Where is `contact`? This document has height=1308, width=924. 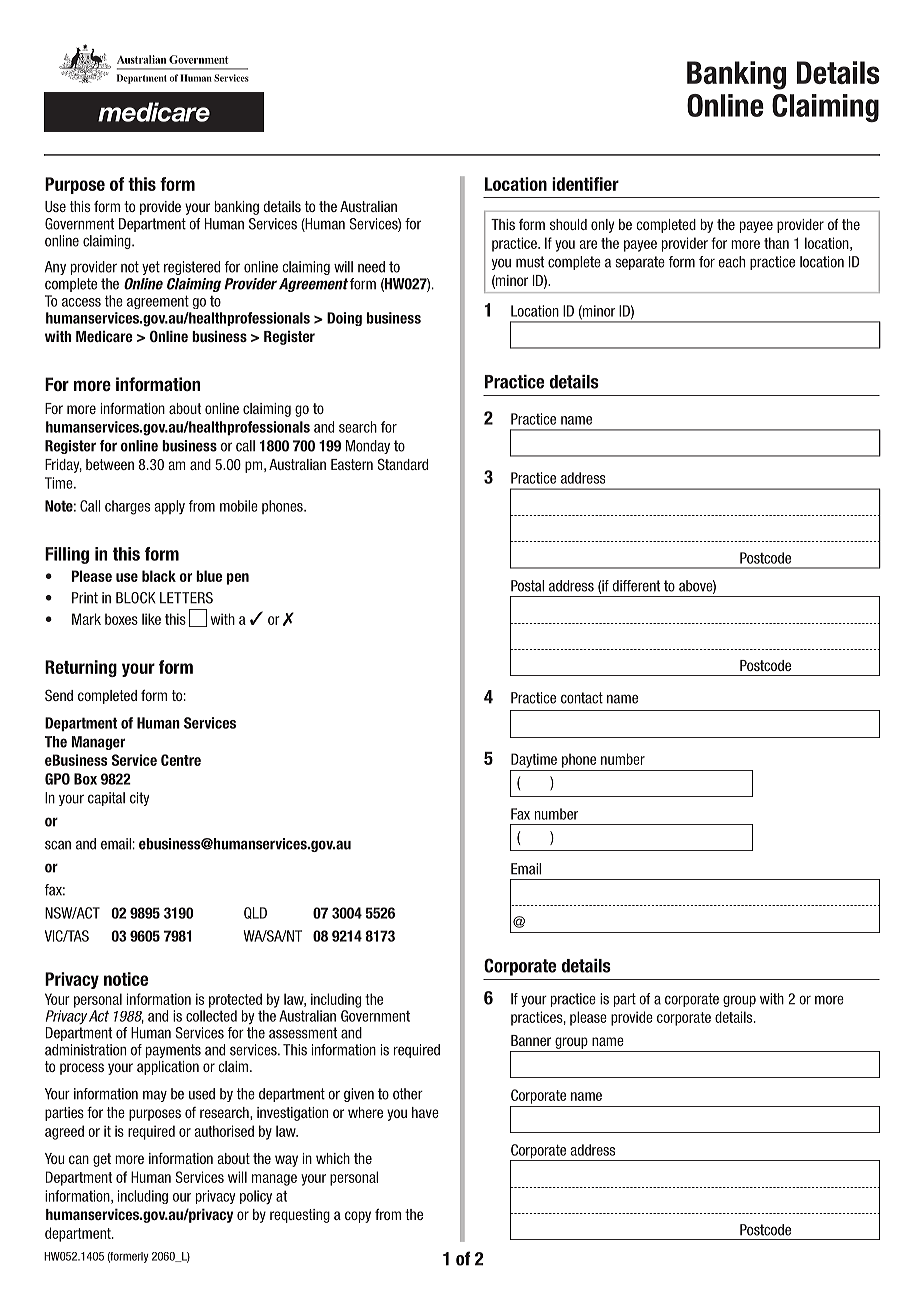 contact is located at coordinates (582, 698).
